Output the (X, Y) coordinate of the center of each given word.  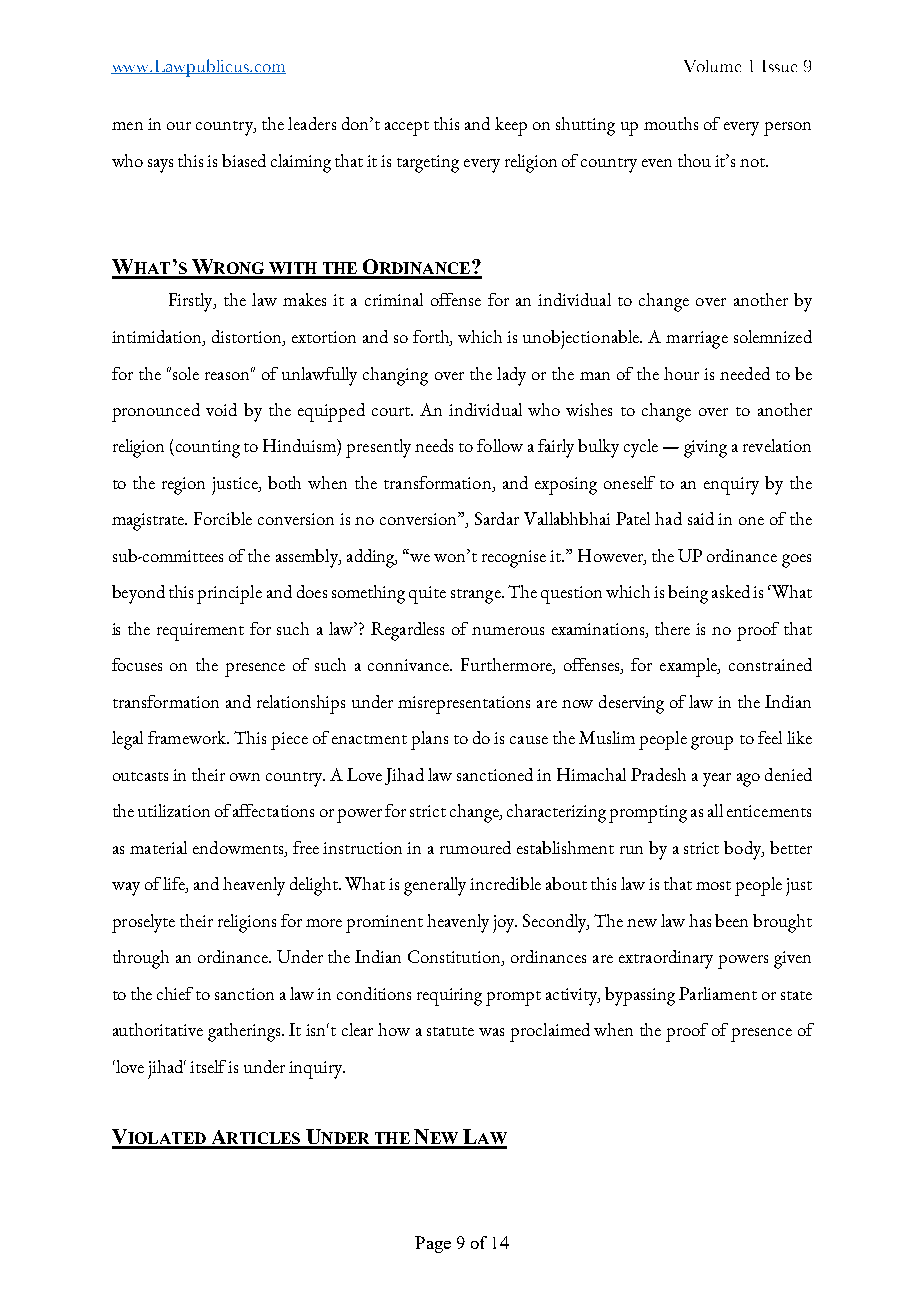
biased (244, 160)
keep (511, 126)
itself (209, 1066)
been (731, 920)
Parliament (718, 993)
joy (505, 924)
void (221, 409)
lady (511, 376)
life (175, 885)
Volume (712, 66)
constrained (770, 664)
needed (745, 373)
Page (433, 1244)
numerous (508, 631)
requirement (200, 632)
